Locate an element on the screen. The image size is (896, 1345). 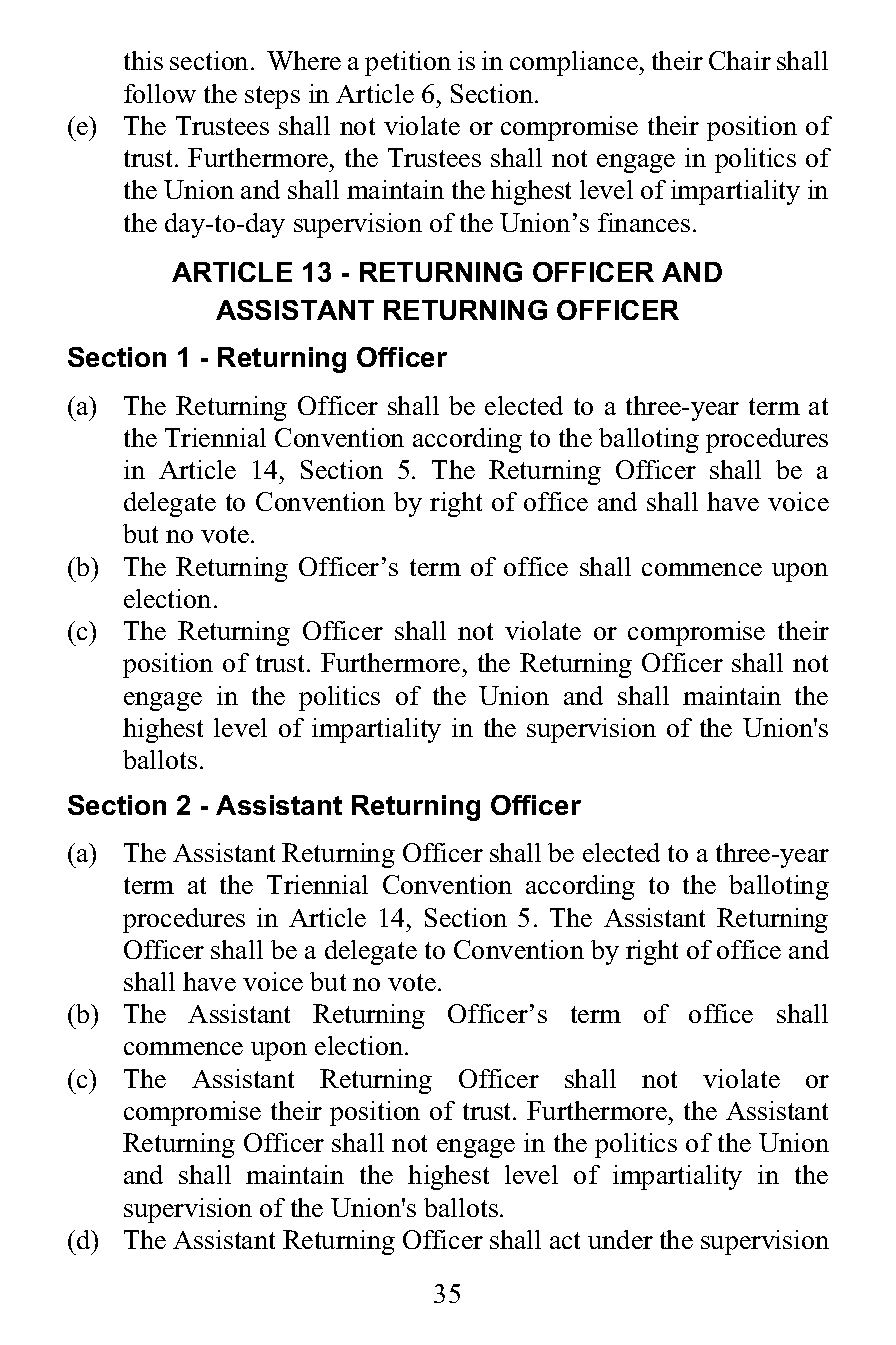
under is located at coordinates (620, 1239).
